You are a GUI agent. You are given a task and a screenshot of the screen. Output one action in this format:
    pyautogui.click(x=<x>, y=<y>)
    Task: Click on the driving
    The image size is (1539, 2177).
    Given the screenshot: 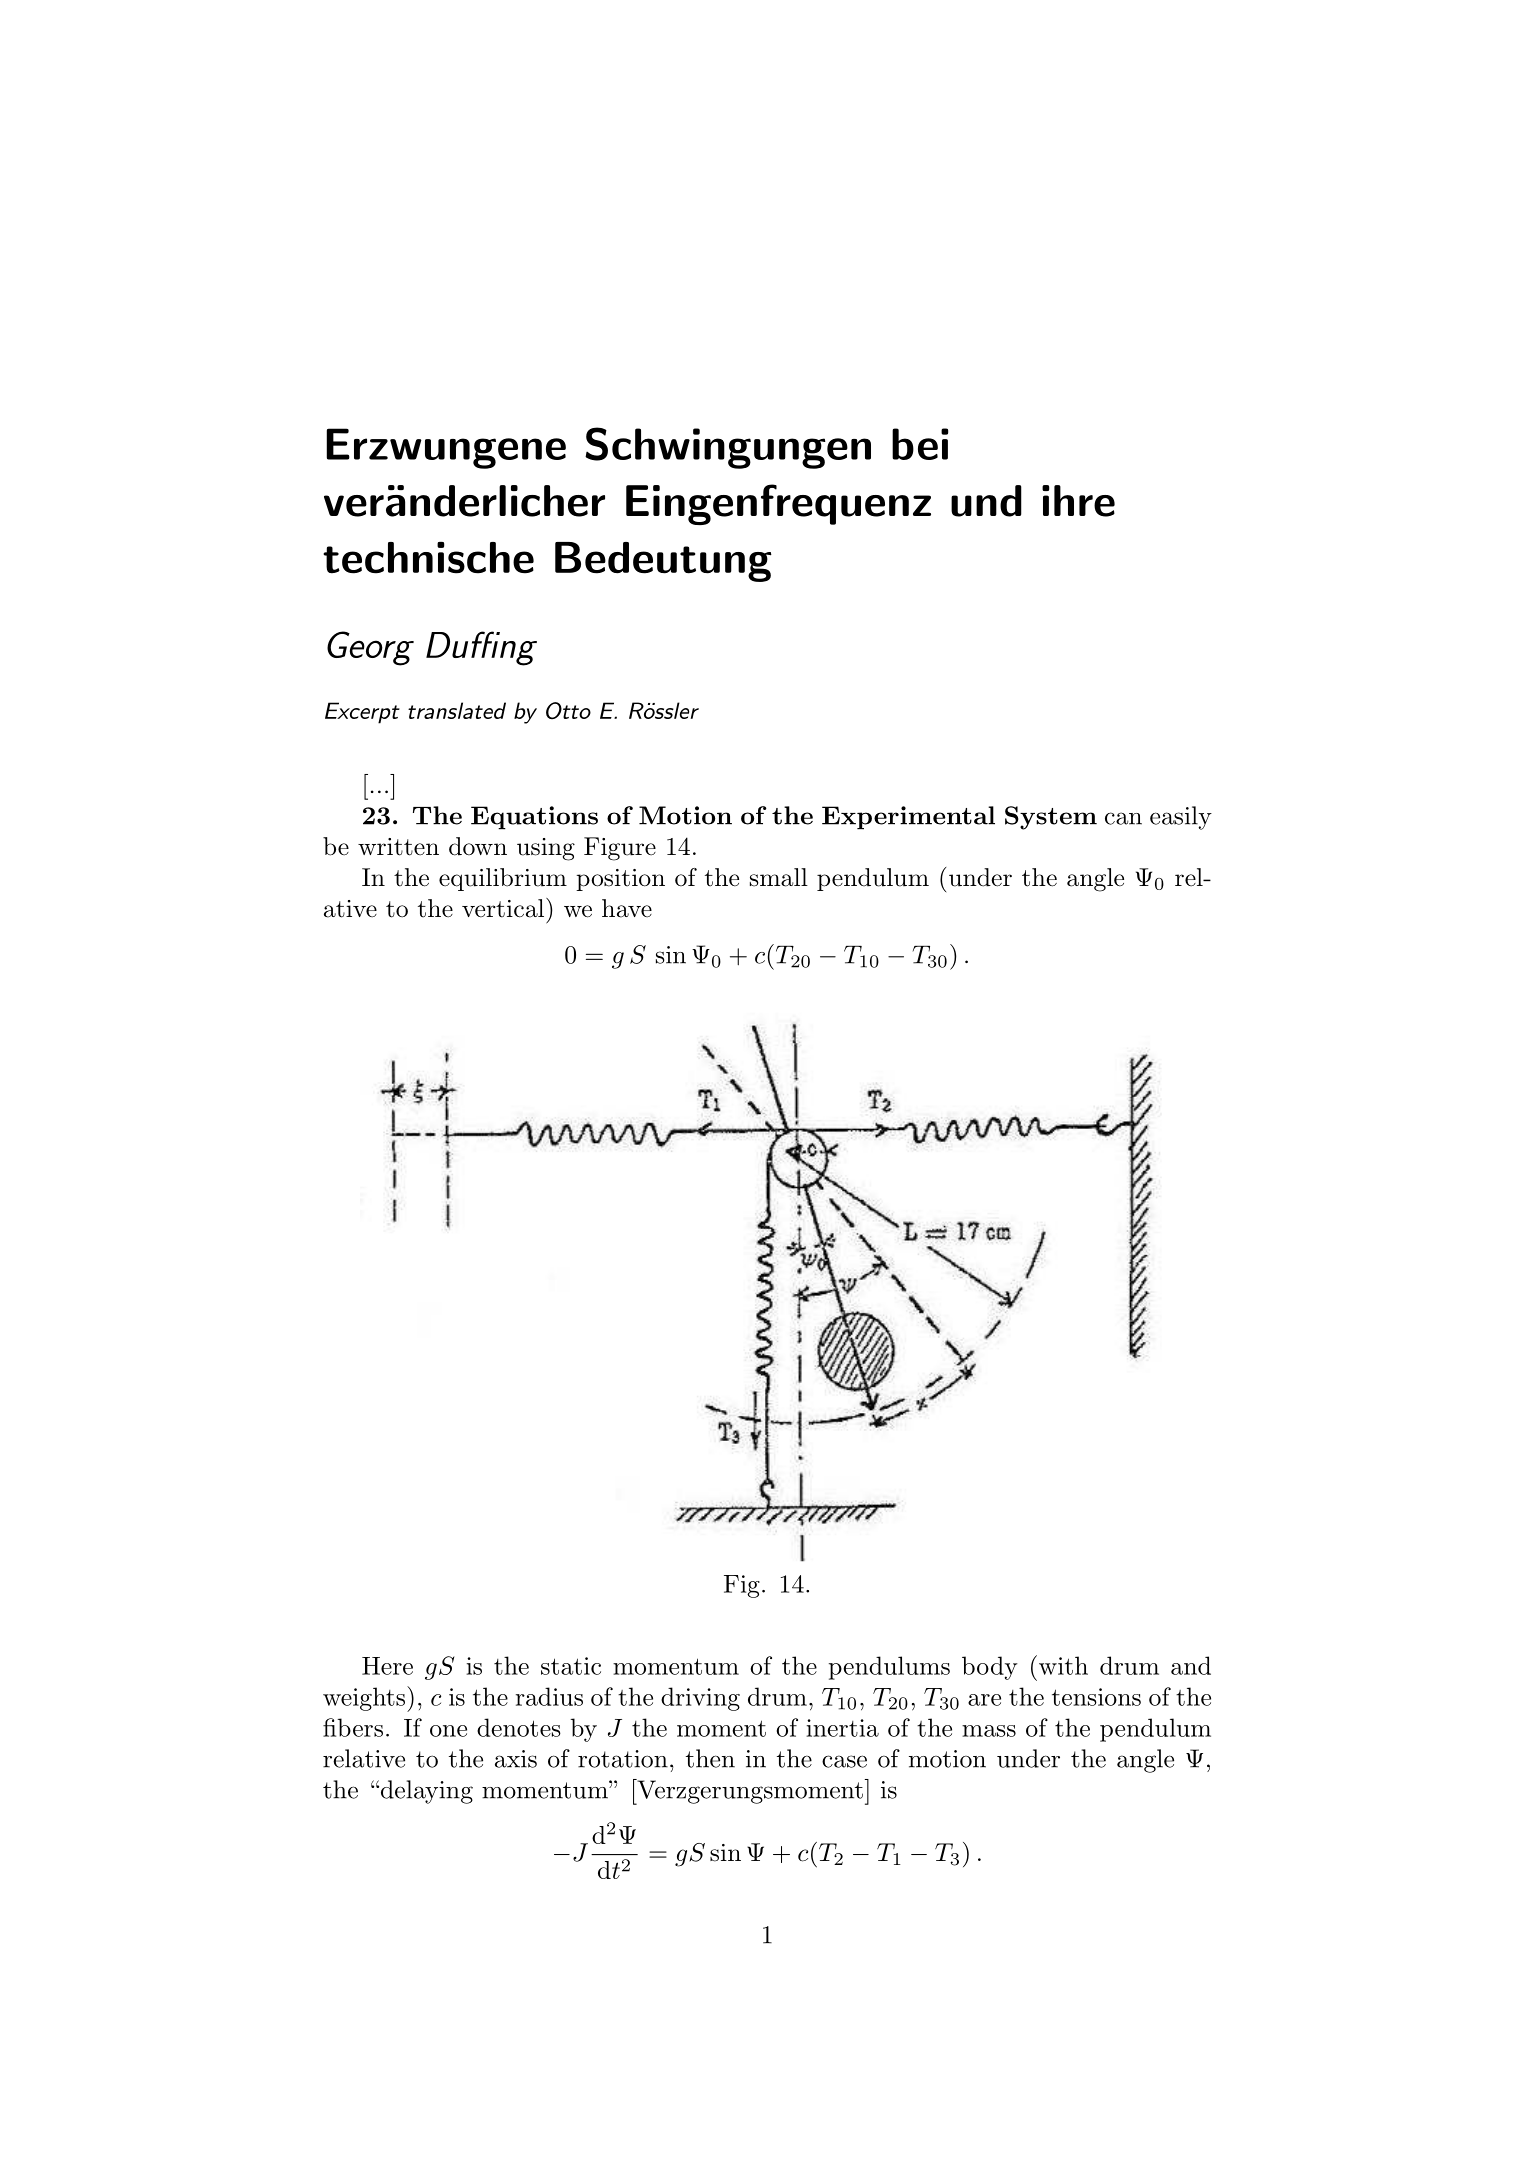 What is the action you would take?
    pyautogui.click(x=700, y=1699)
